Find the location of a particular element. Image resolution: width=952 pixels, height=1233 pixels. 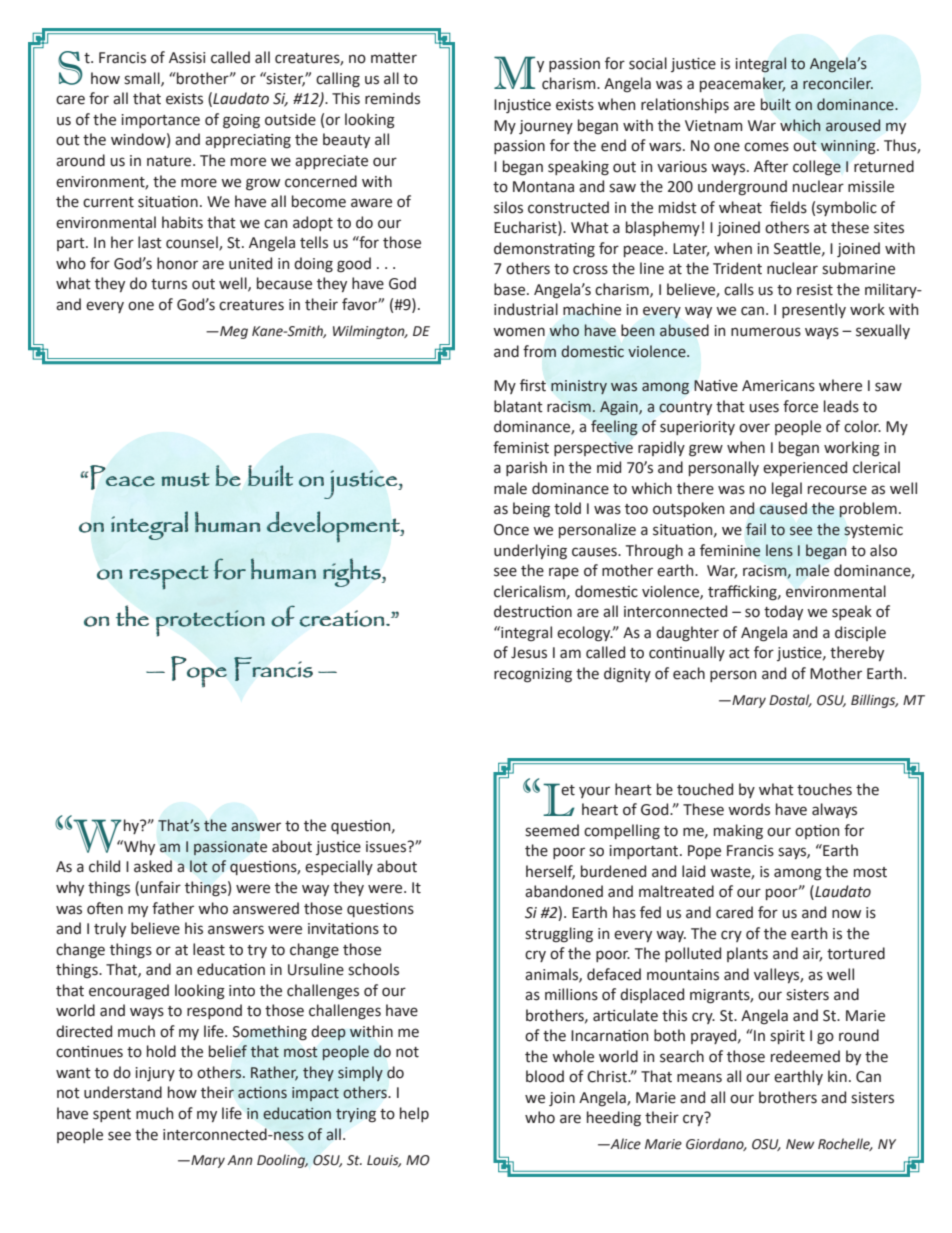

today is located at coordinates (783, 612).
